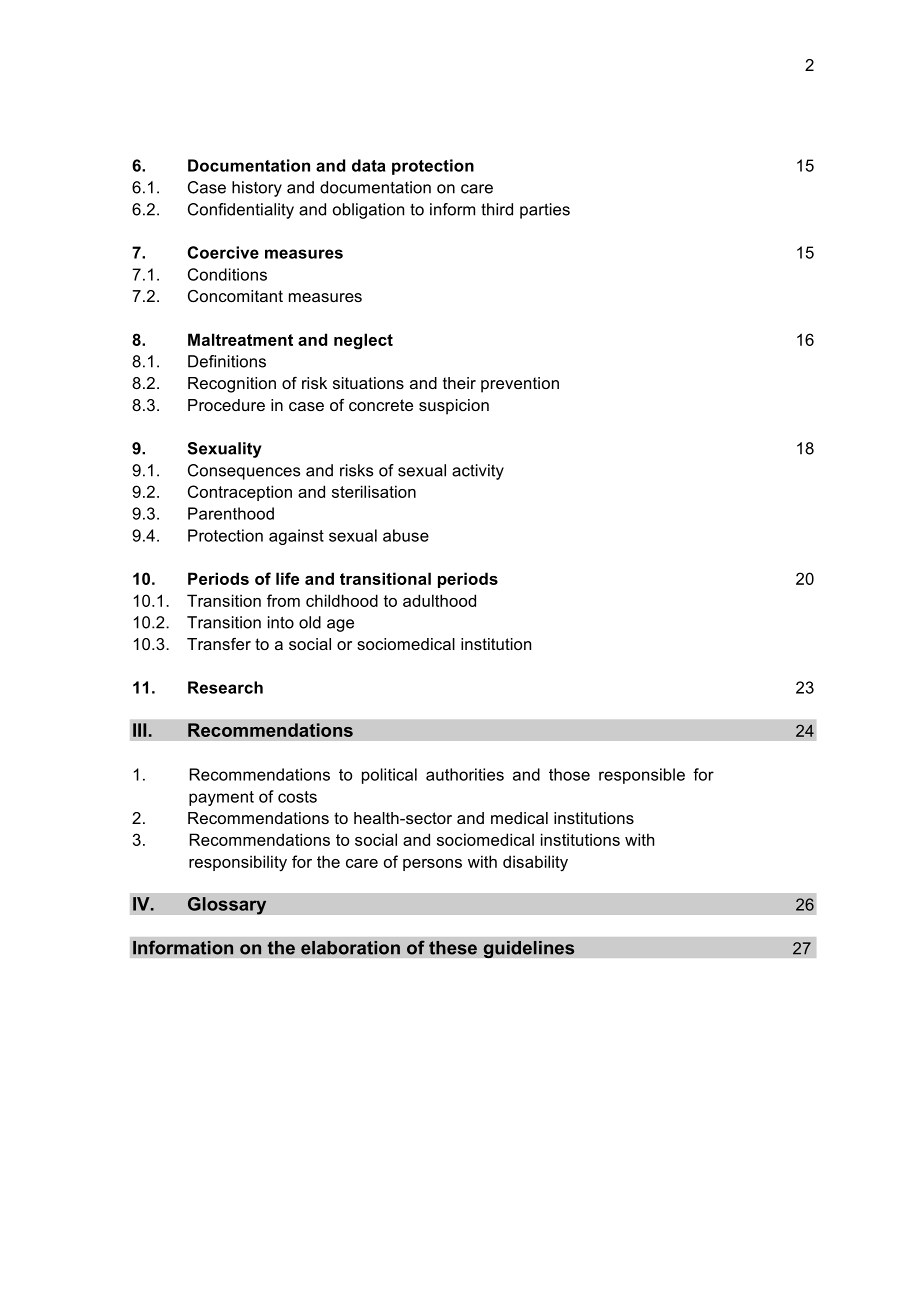 Image resolution: width=924 pixels, height=1308 pixels. Describe the element at coordinates (368, 211) in the image. I see `obligation` at that location.
